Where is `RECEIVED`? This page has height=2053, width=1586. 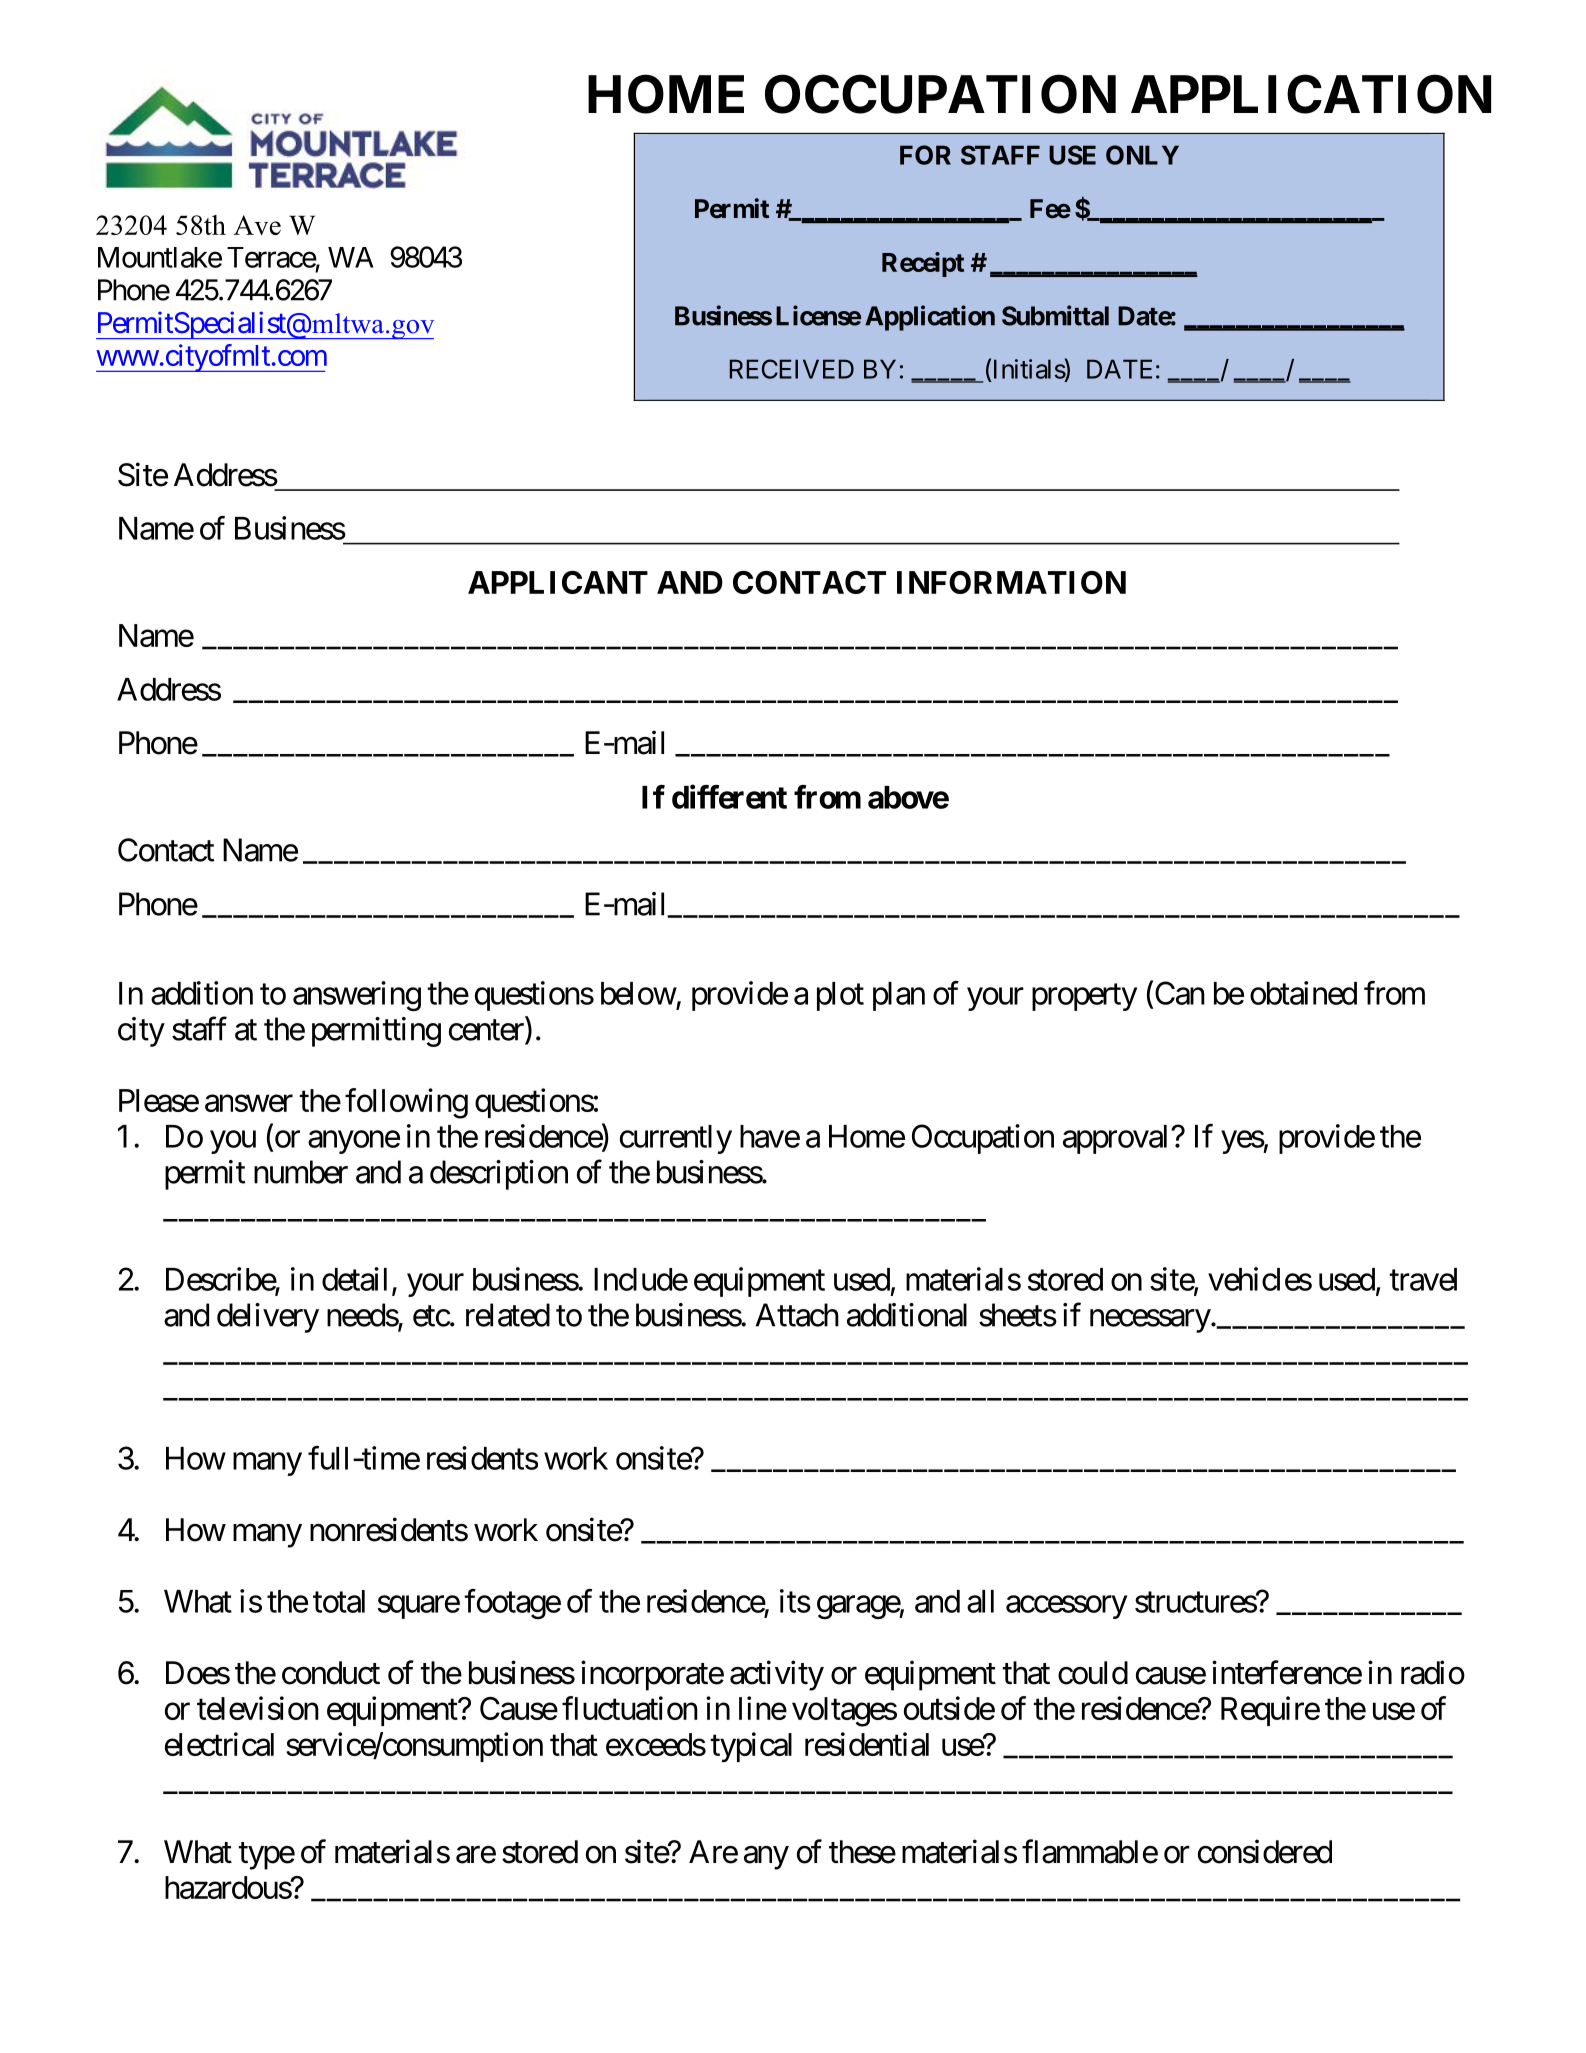 RECEIVED is located at coordinates (792, 369).
